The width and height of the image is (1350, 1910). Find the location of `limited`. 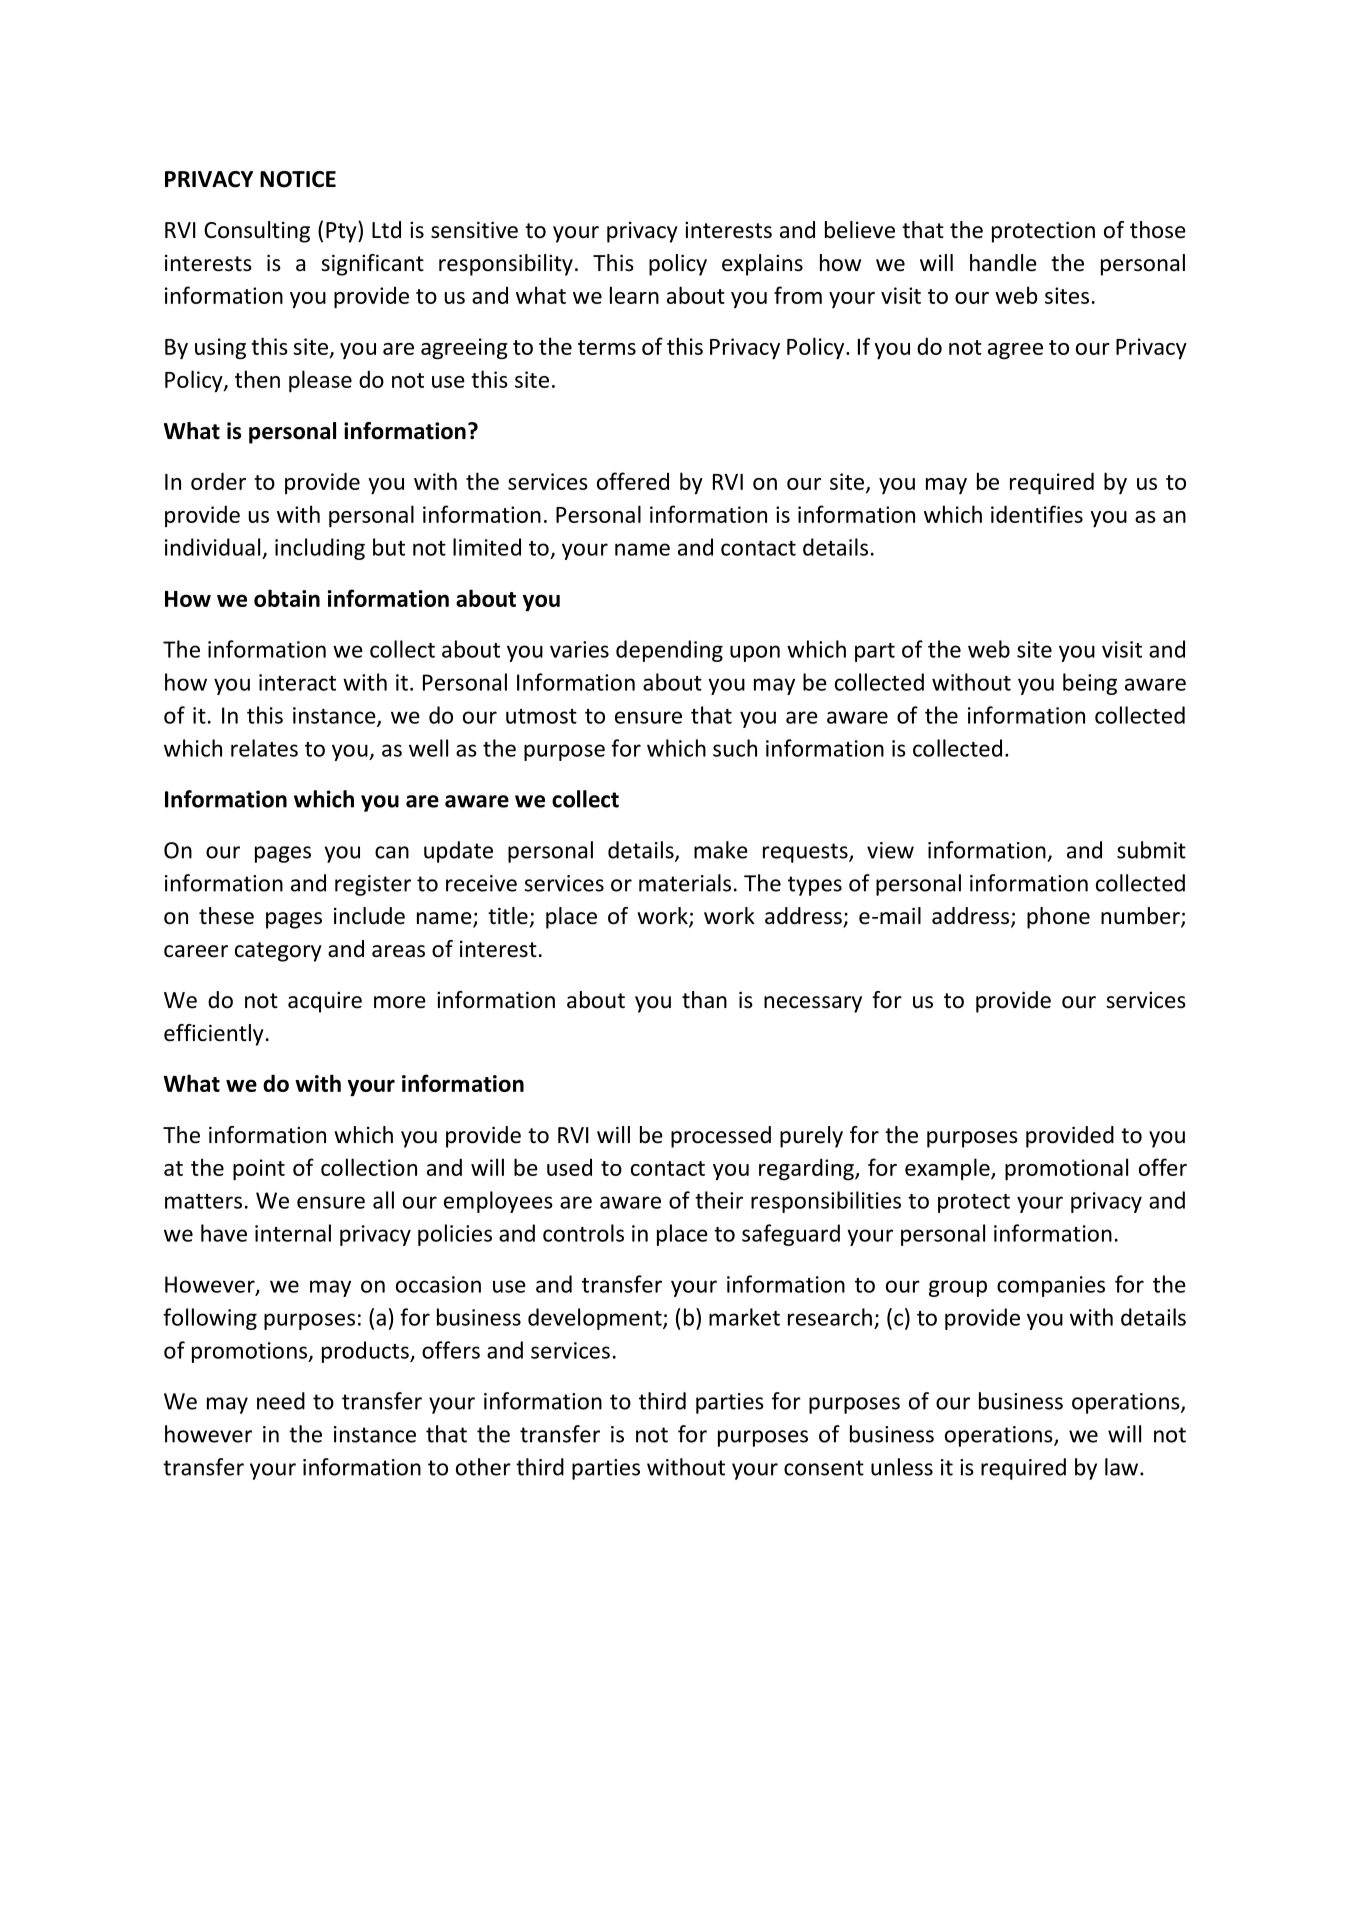

limited is located at coordinates (487, 547).
